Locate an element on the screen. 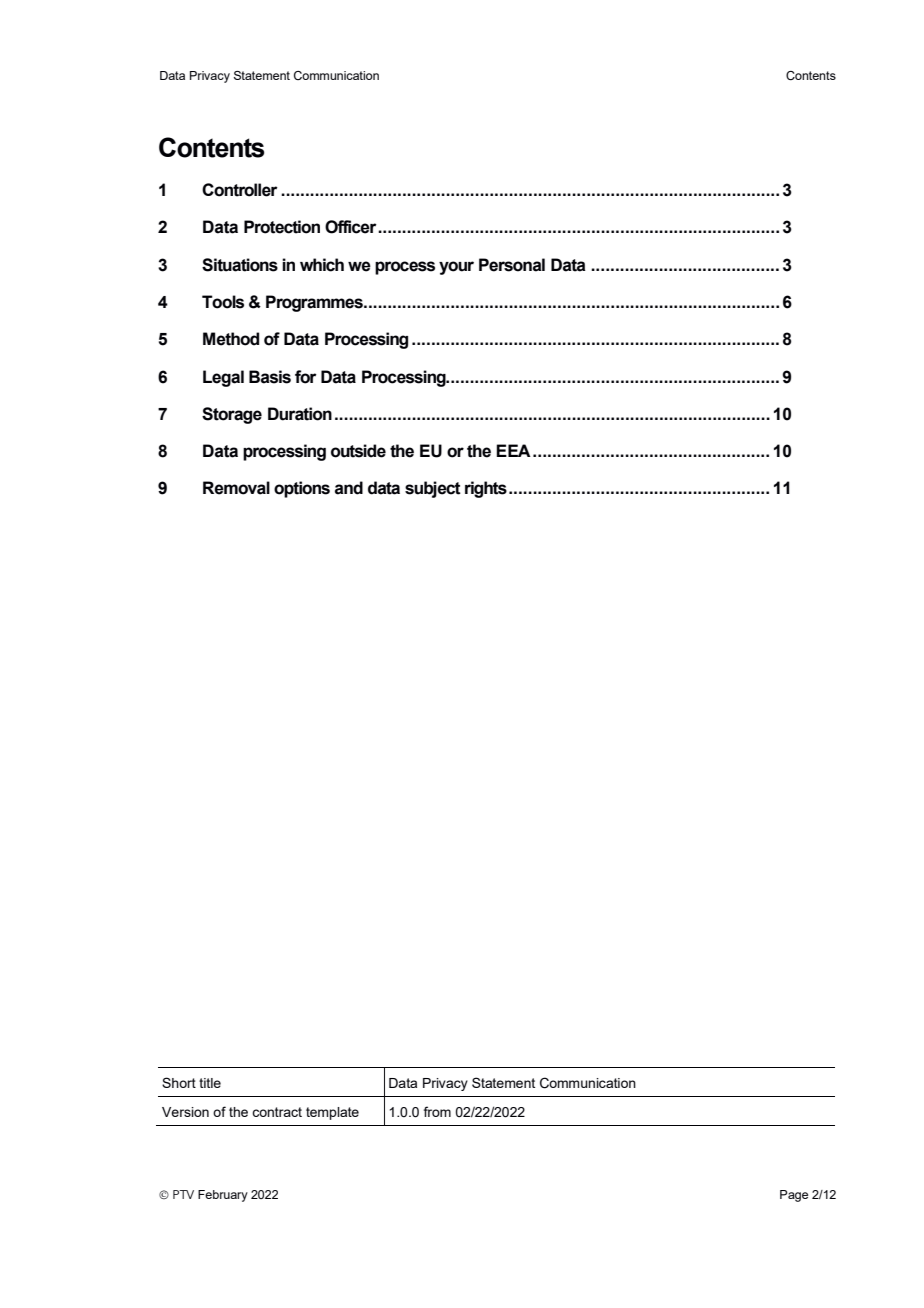  Removal is located at coordinates (236, 488).
